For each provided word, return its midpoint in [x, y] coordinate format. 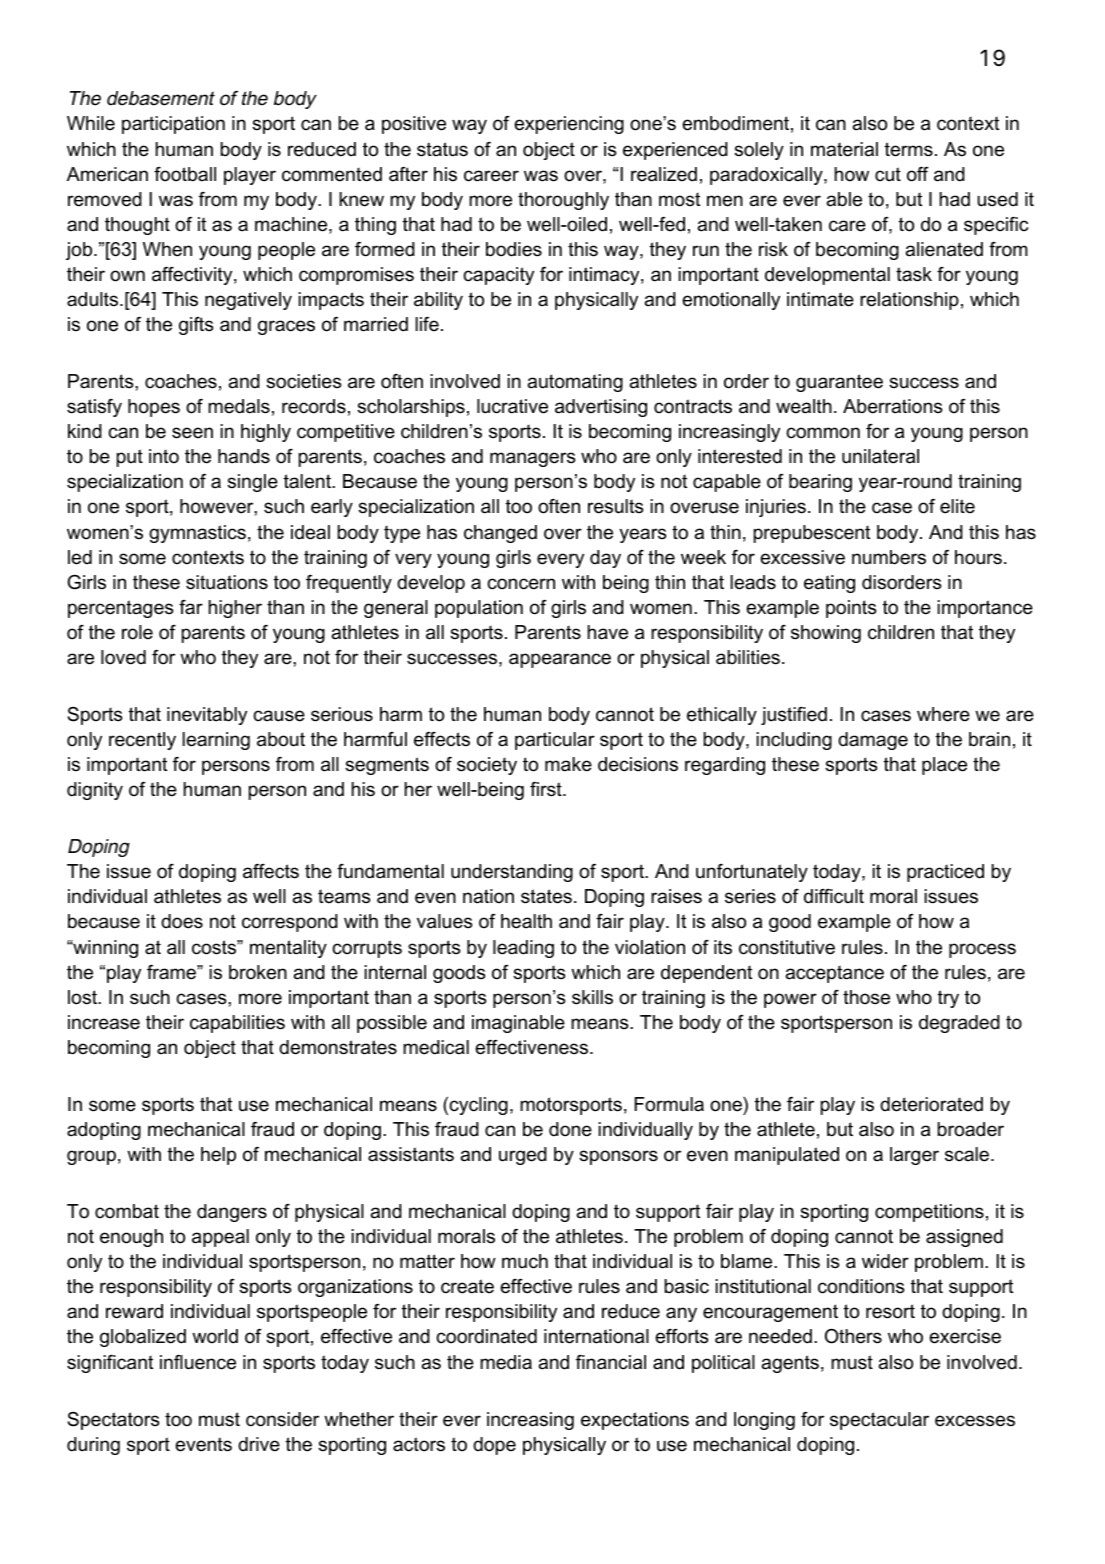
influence [198, 1362]
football [185, 174]
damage [873, 741]
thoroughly [563, 201]
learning [216, 741]
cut [888, 174]
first [547, 789]
